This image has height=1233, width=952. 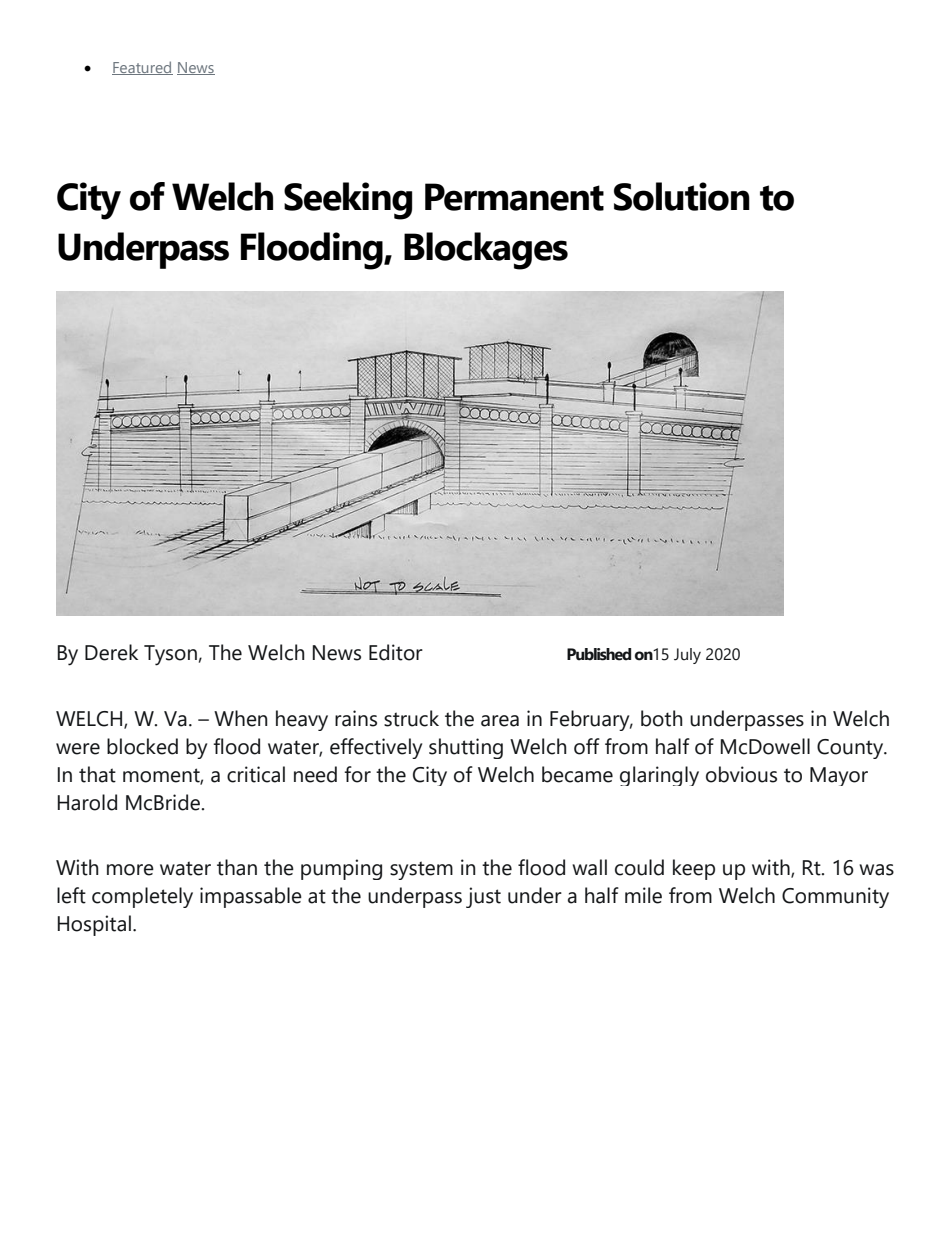 What do you see at coordinates (142, 897) in the image?
I see `completely` at bounding box center [142, 897].
